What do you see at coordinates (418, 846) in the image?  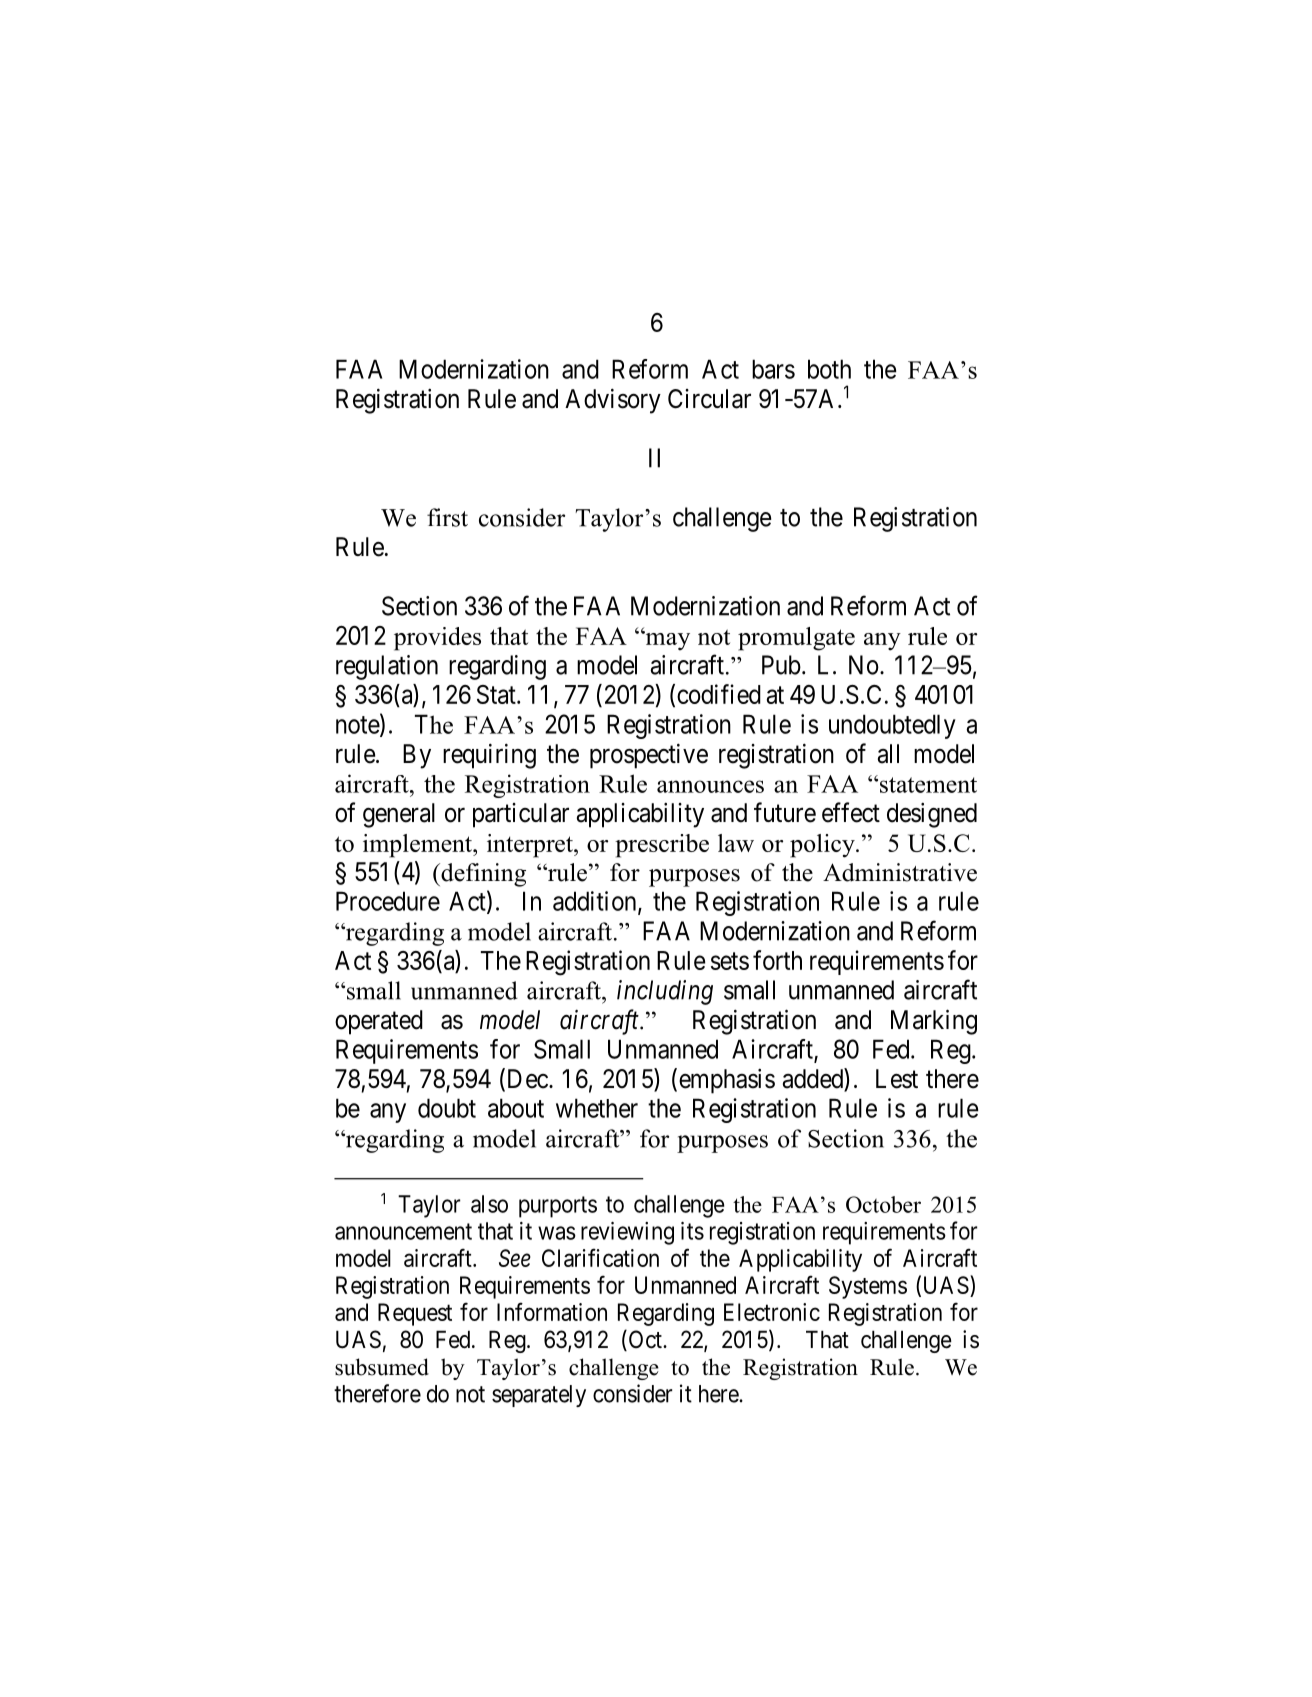 I see `implement` at bounding box center [418, 846].
